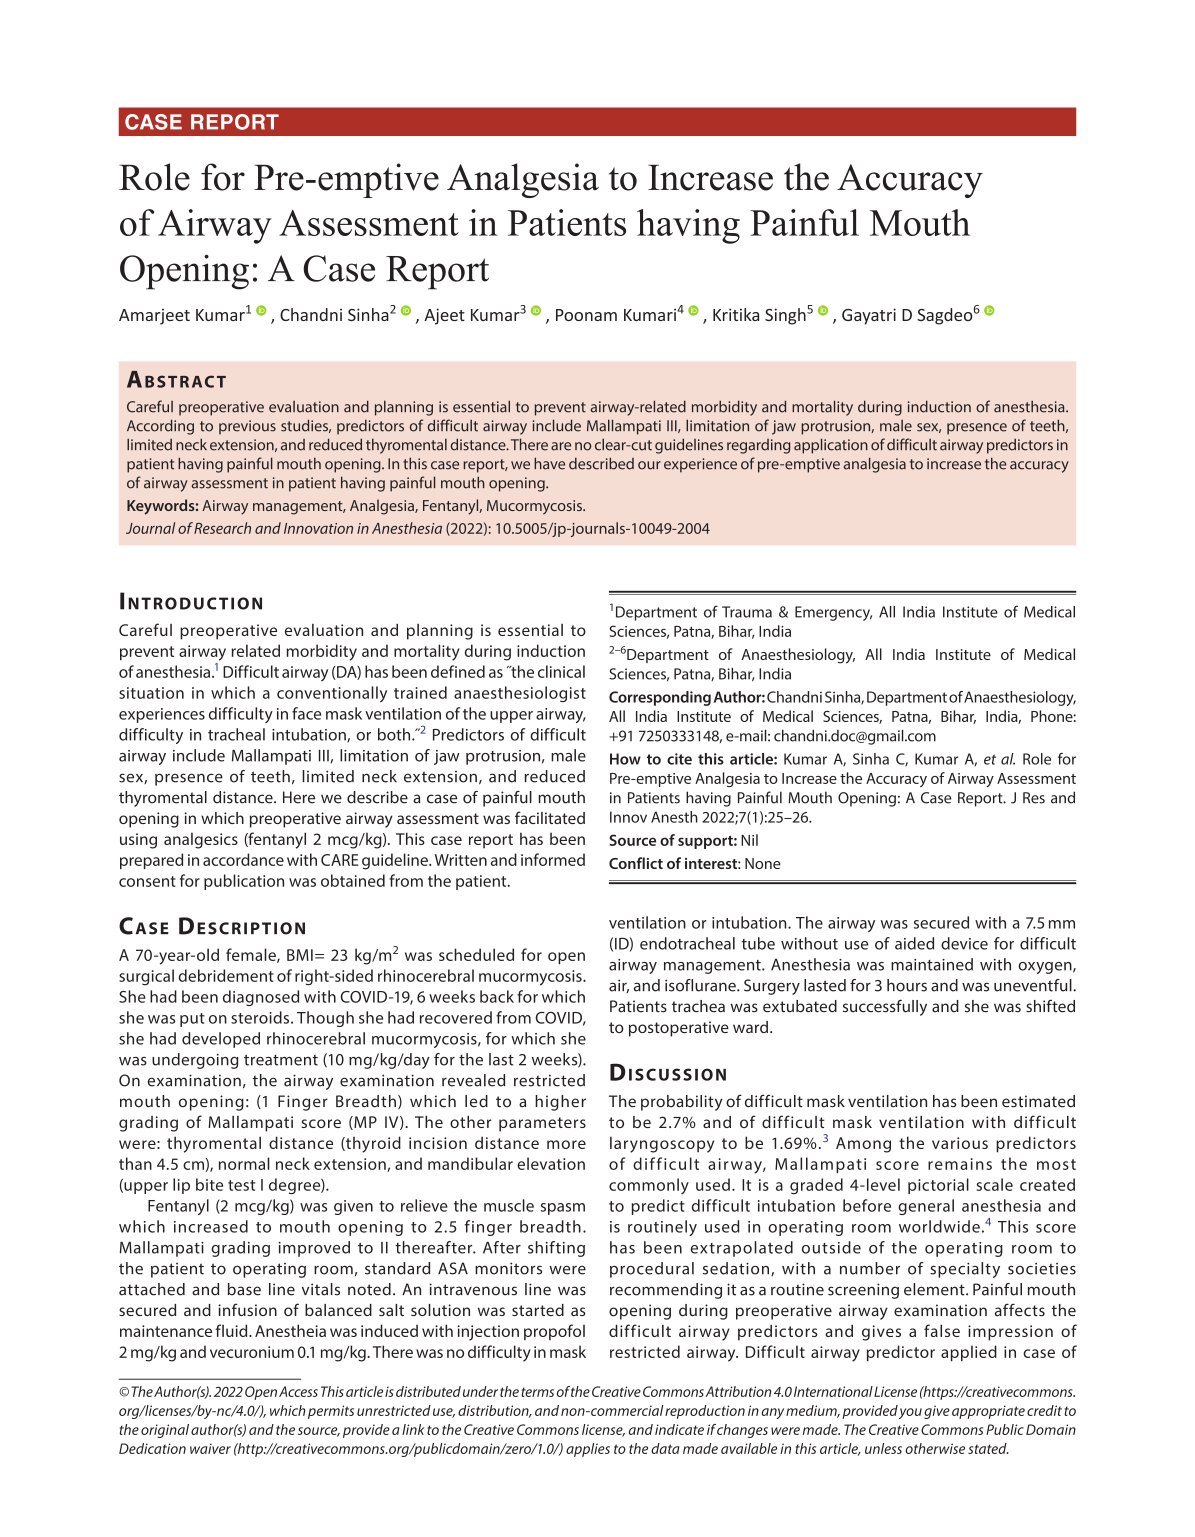  I want to click on Emergency, so click(833, 613).
